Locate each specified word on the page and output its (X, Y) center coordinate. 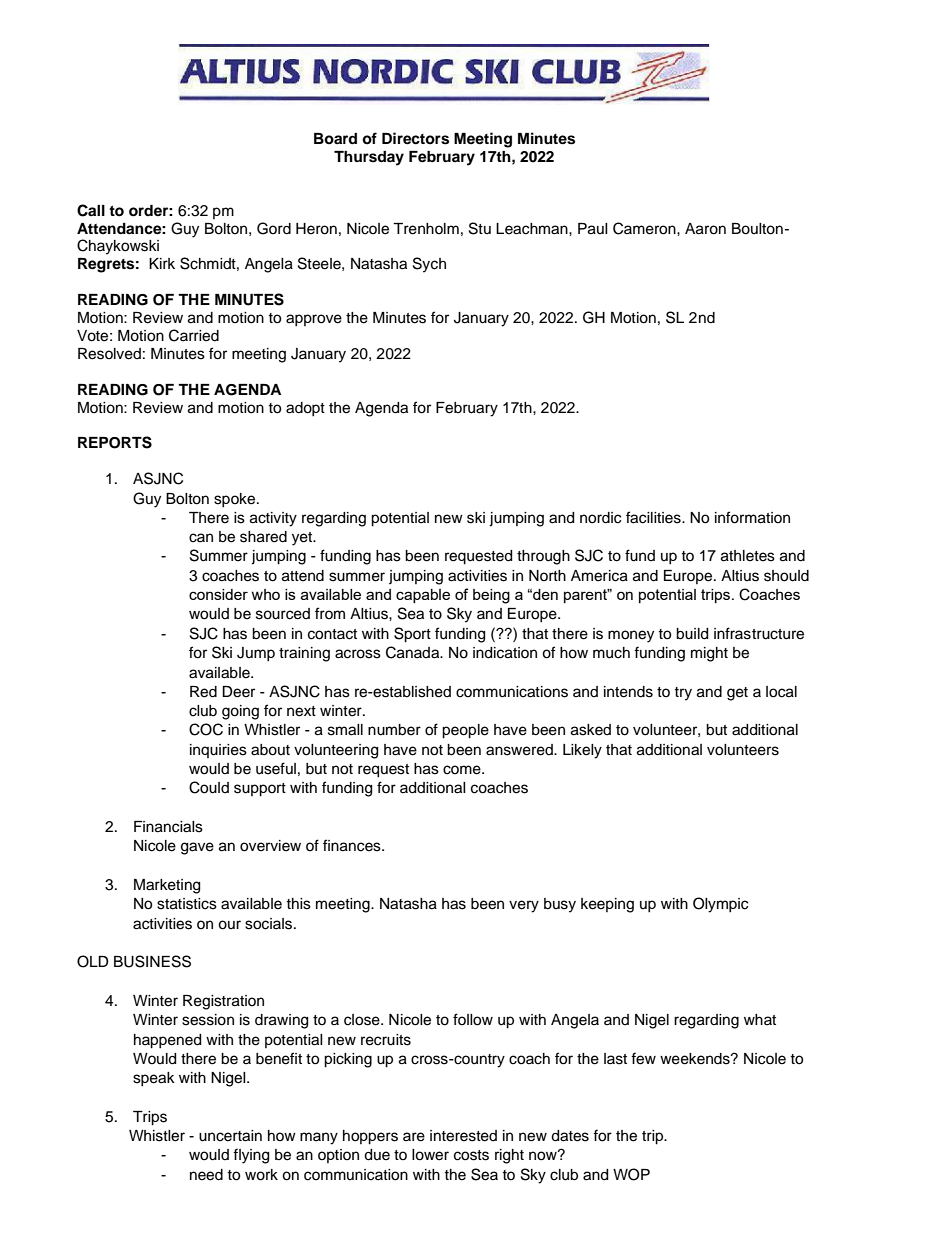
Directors (415, 138)
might (709, 654)
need (206, 1175)
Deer (238, 692)
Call (91, 210)
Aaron (705, 229)
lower (430, 1155)
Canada (414, 652)
